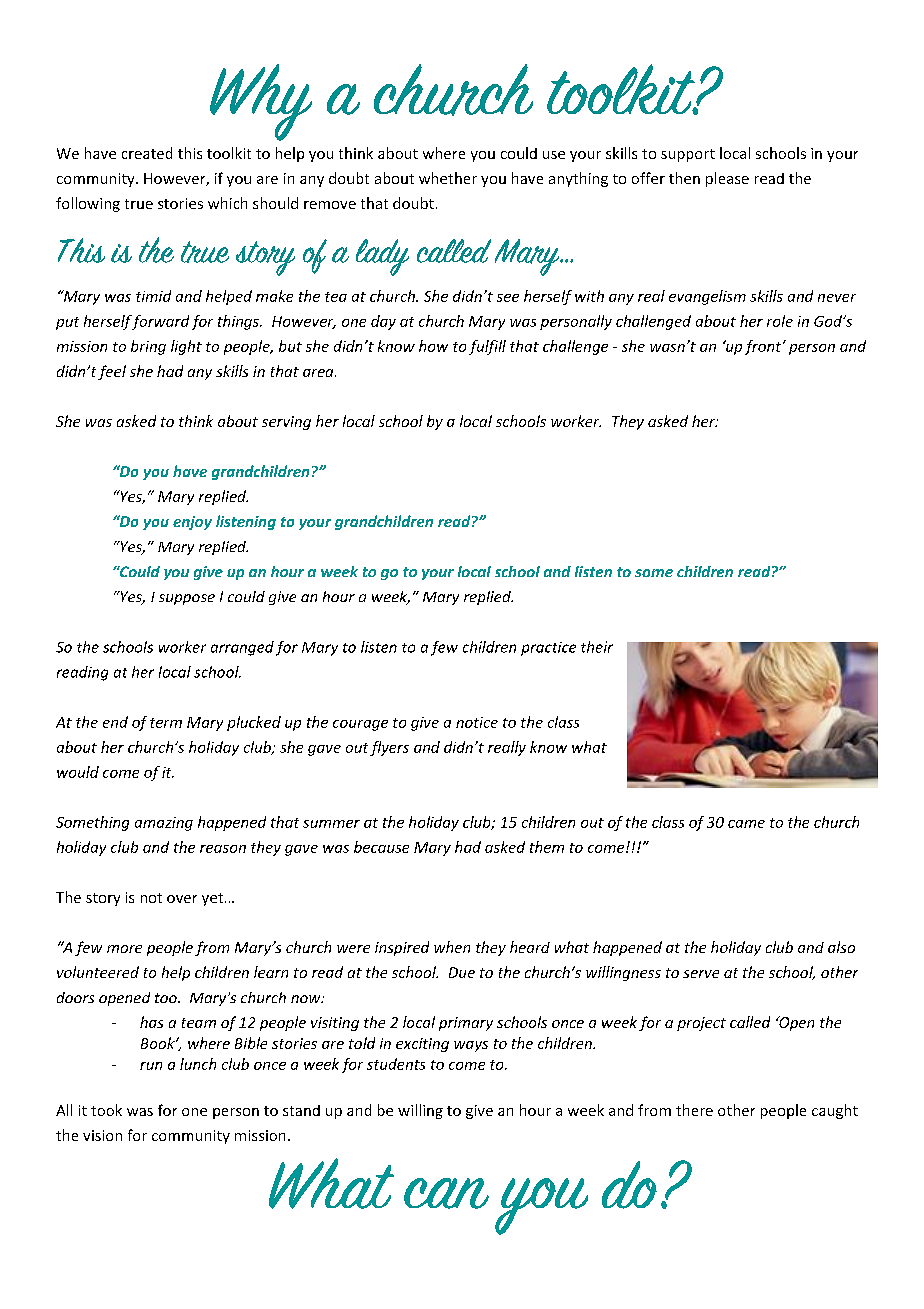 This page has width=924, height=1309. Describe the element at coordinates (102, 1135) in the page. I see `vision` at that location.
